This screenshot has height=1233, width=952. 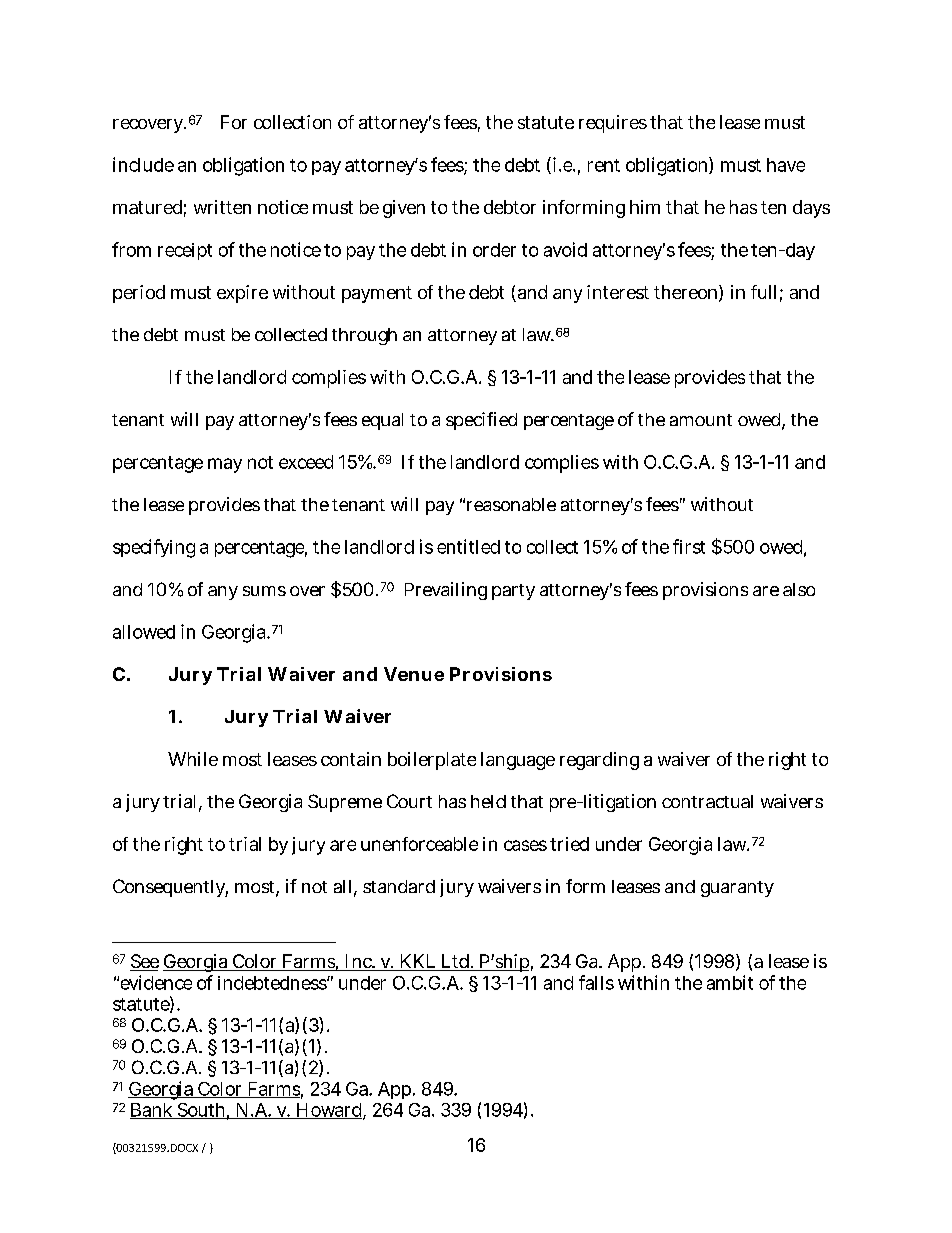 What do you see at coordinates (404, 209) in the screenshot?
I see `given` at bounding box center [404, 209].
